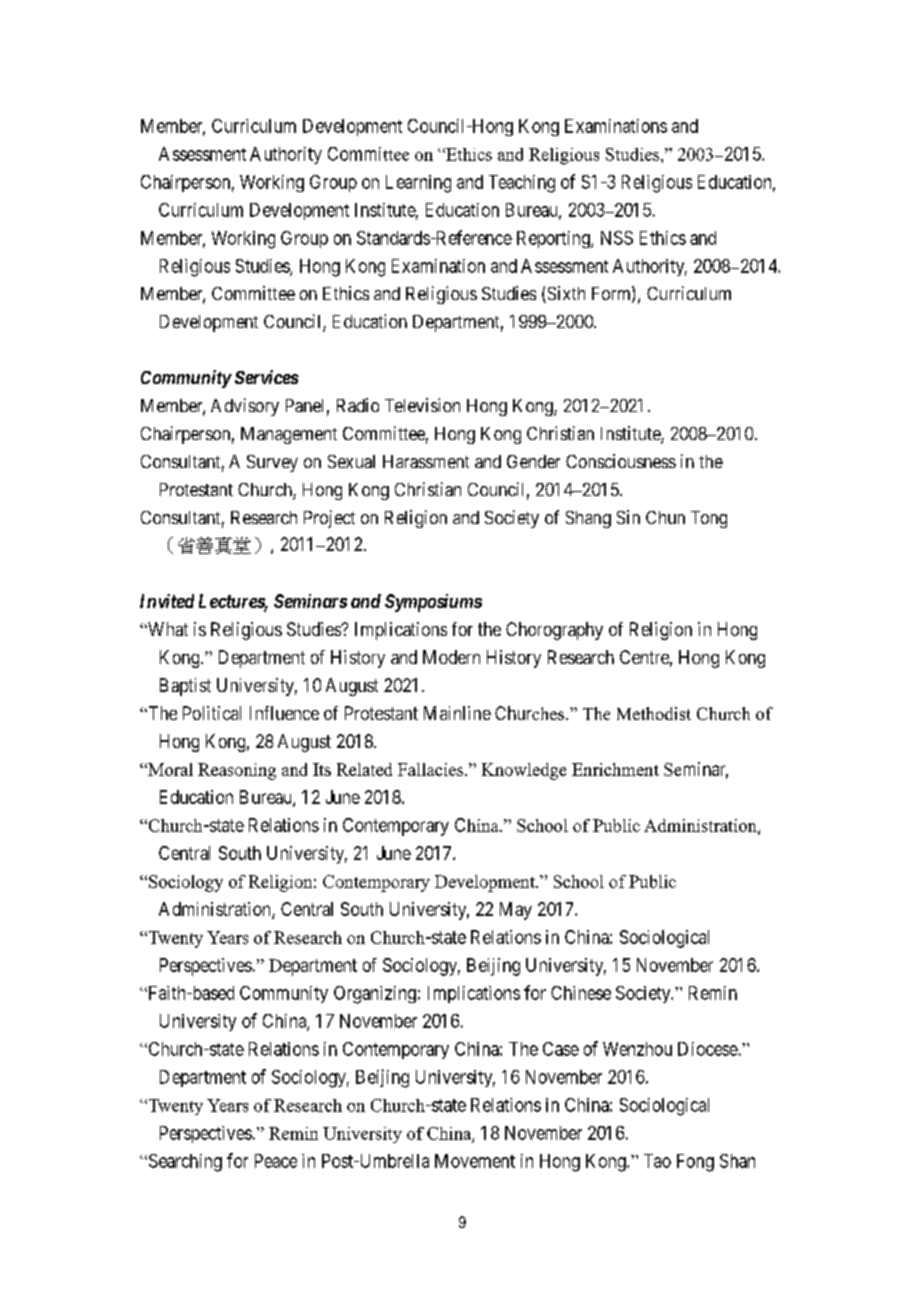 This screenshot has width=924, height=1308. Describe the element at coordinates (617, 238) in the screenshot. I see `NSS` at that location.
